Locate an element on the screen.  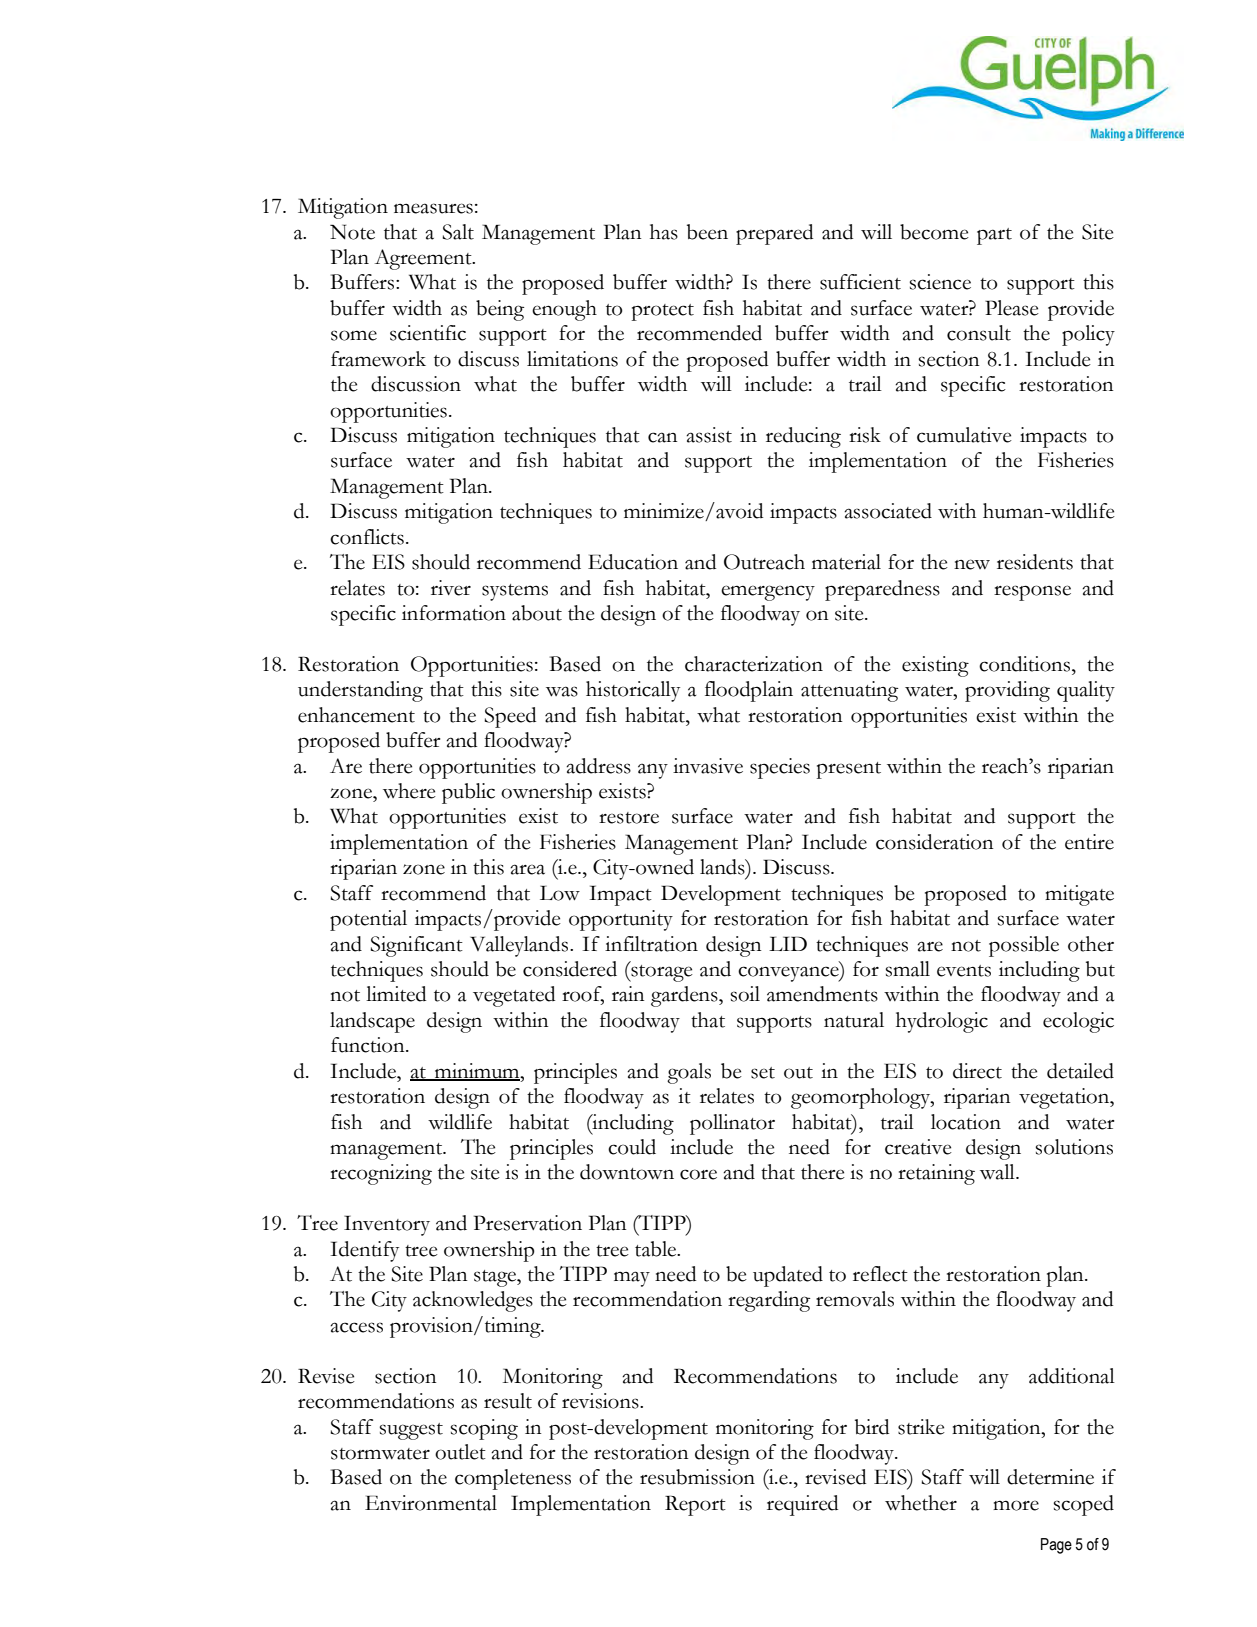
Report is located at coordinates (695, 1506).
